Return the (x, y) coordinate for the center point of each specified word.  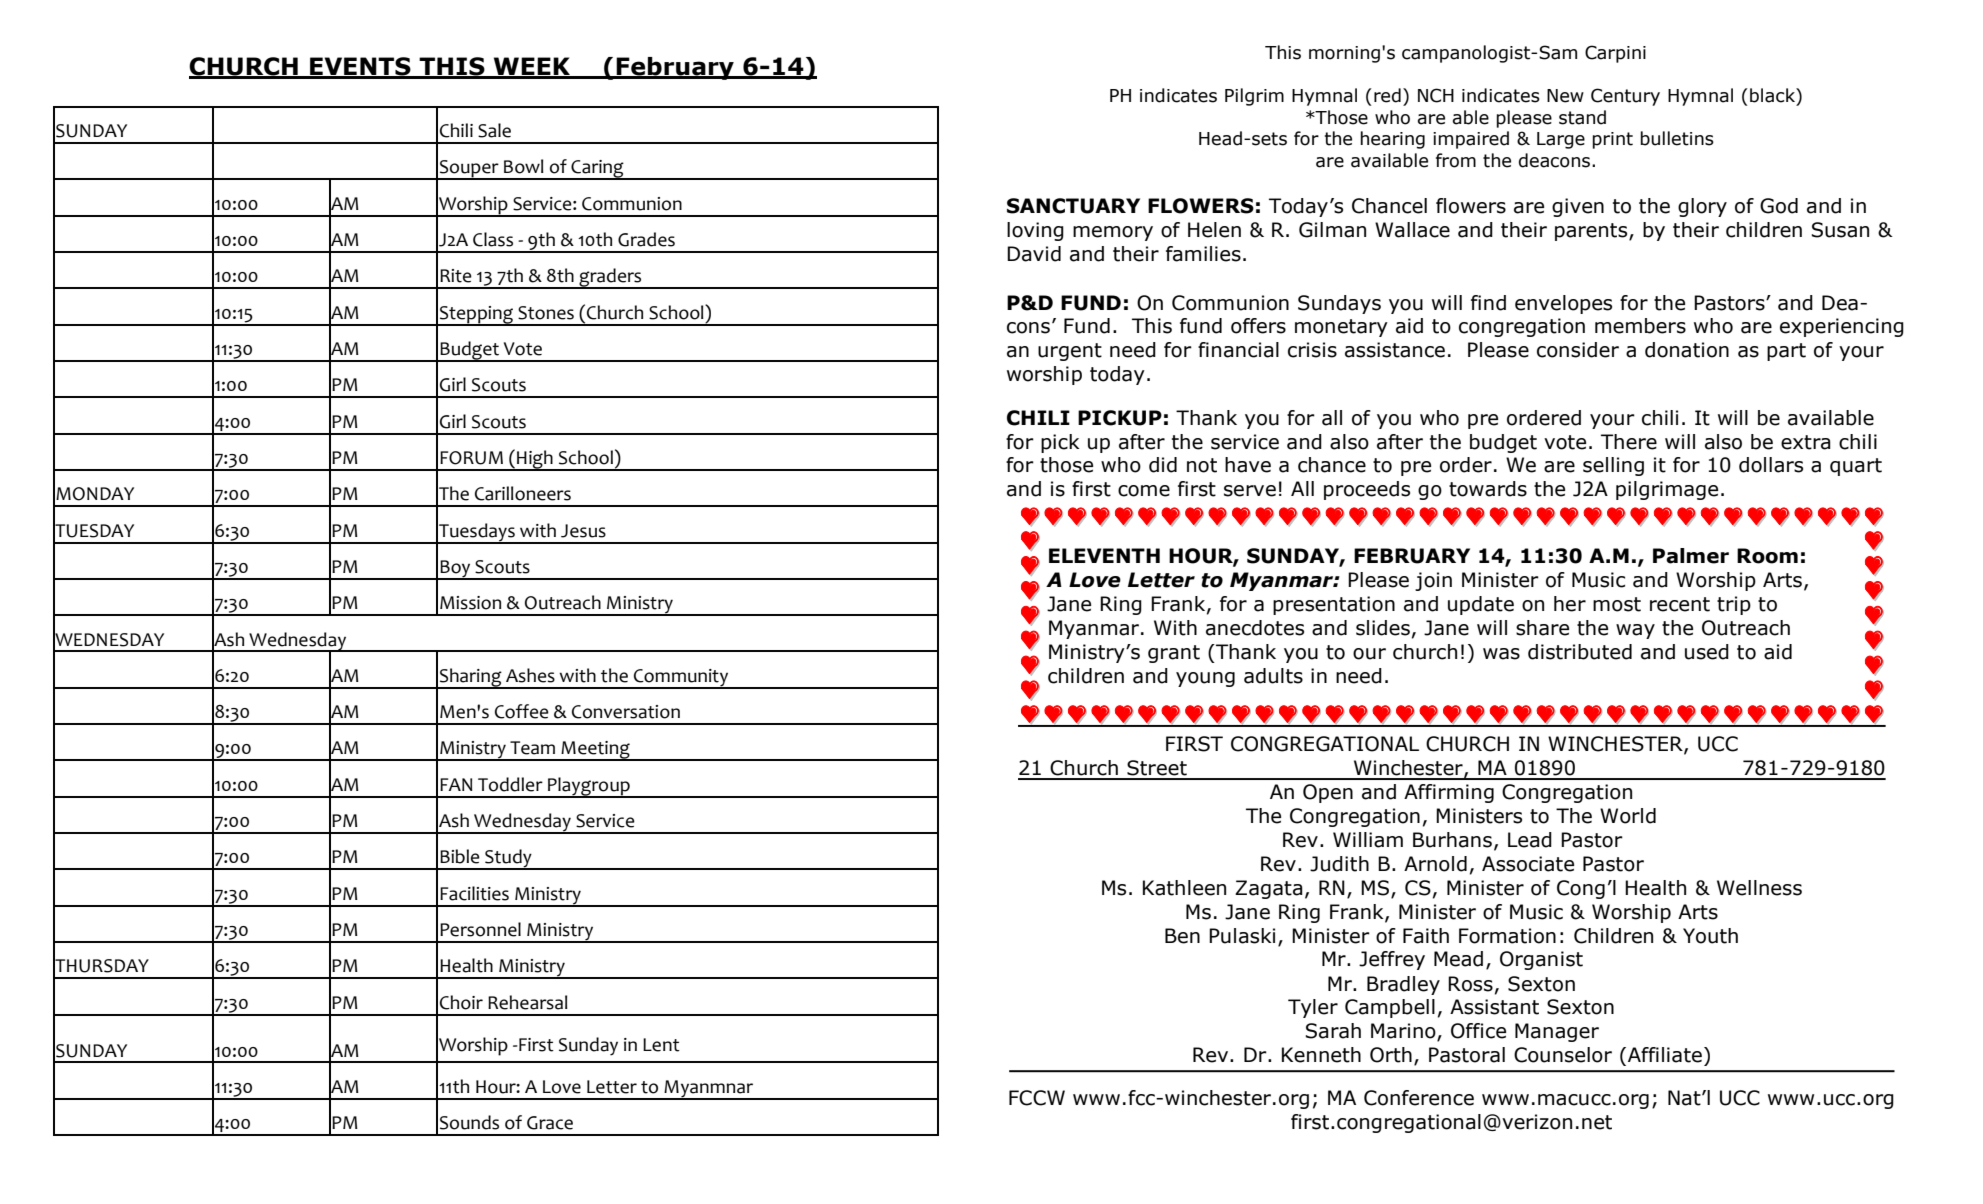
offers (1258, 326)
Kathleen (1184, 888)
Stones (546, 313)
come (1144, 491)
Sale (494, 130)
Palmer (1691, 556)
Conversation (626, 712)
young (1205, 679)
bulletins (1677, 138)
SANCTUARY (1073, 206)
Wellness (1759, 888)
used (1707, 652)
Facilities (474, 893)
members (1640, 326)
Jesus (583, 531)
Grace (550, 1123)
